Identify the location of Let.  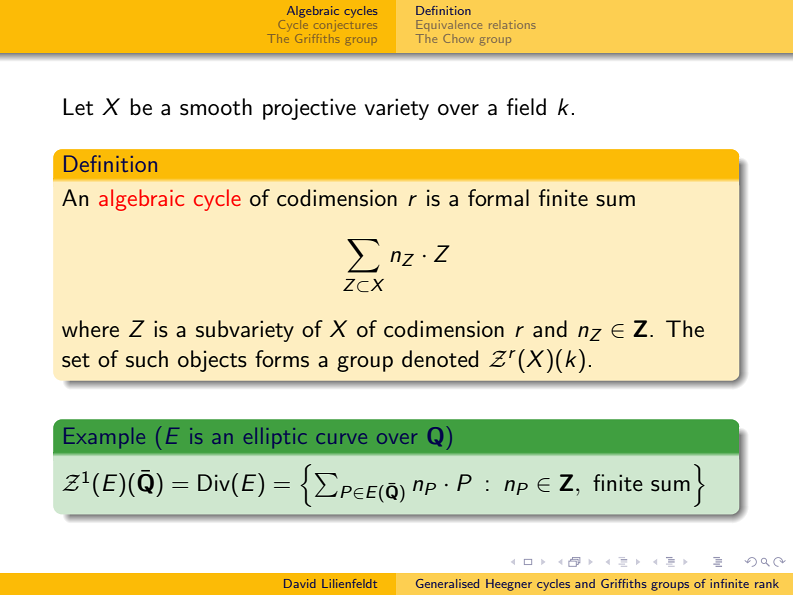
(78, 107).
